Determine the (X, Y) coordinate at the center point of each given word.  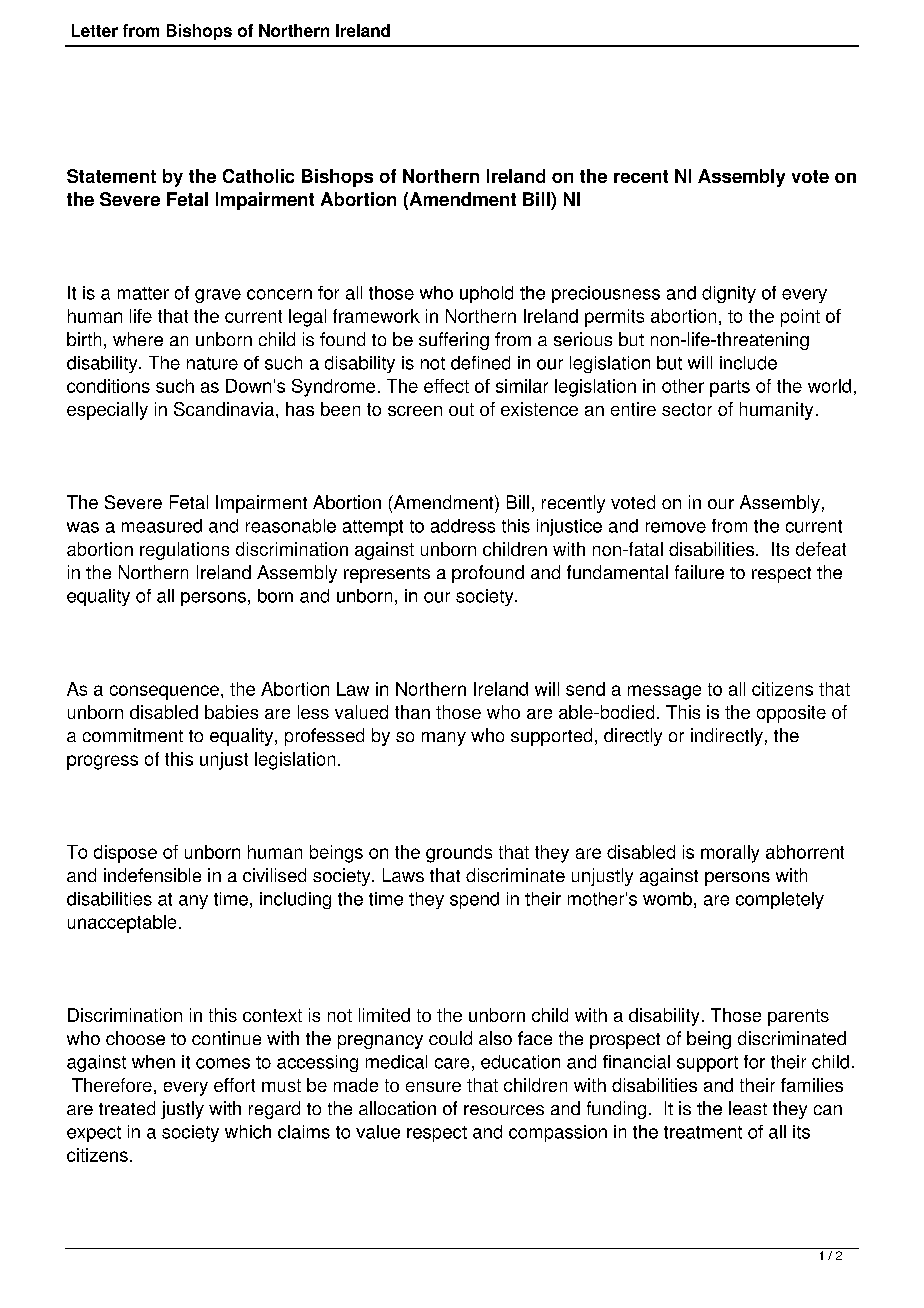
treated (127, 1108)
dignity (729, 294)
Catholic (258, 176)
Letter (95, 30)
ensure (433, 1087)
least (748, 1108)
